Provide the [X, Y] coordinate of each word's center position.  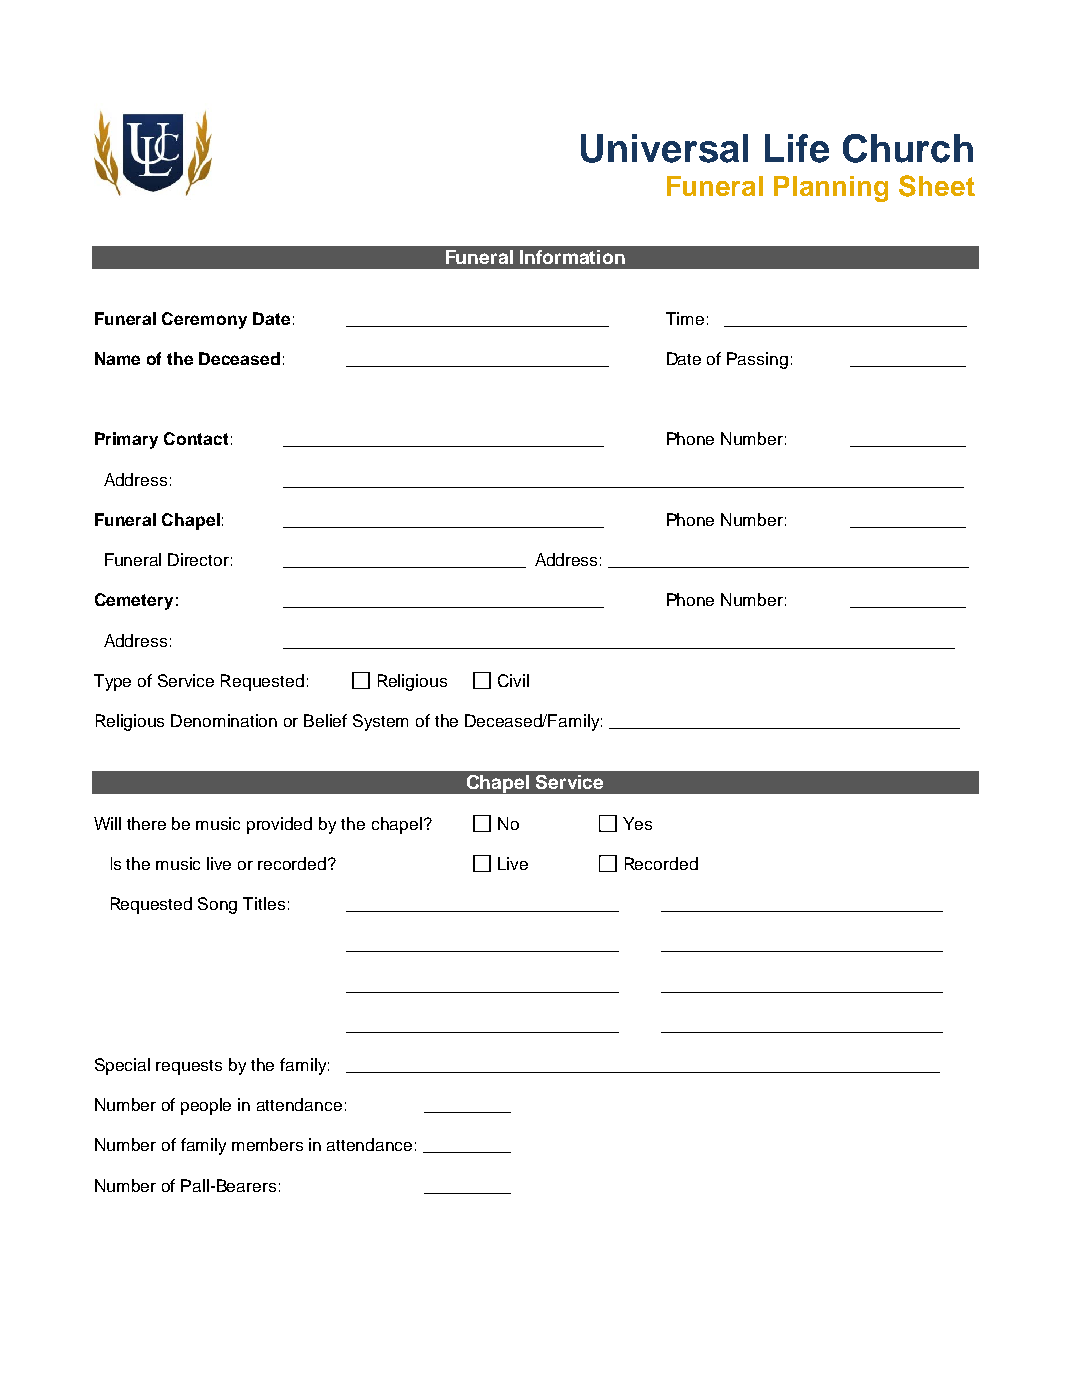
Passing [757, 360]
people [206, 1106]
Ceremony [204, 320]
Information [572, 257]
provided [279, 825]
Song [217, 905]
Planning [831, 189]
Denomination [224, 720]
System [380, 722]
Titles [264, 903]
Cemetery [134, 601]
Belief [325, 720]
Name [117, 358]
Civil [513, 680]
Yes [637, 823]
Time [685, 318]
